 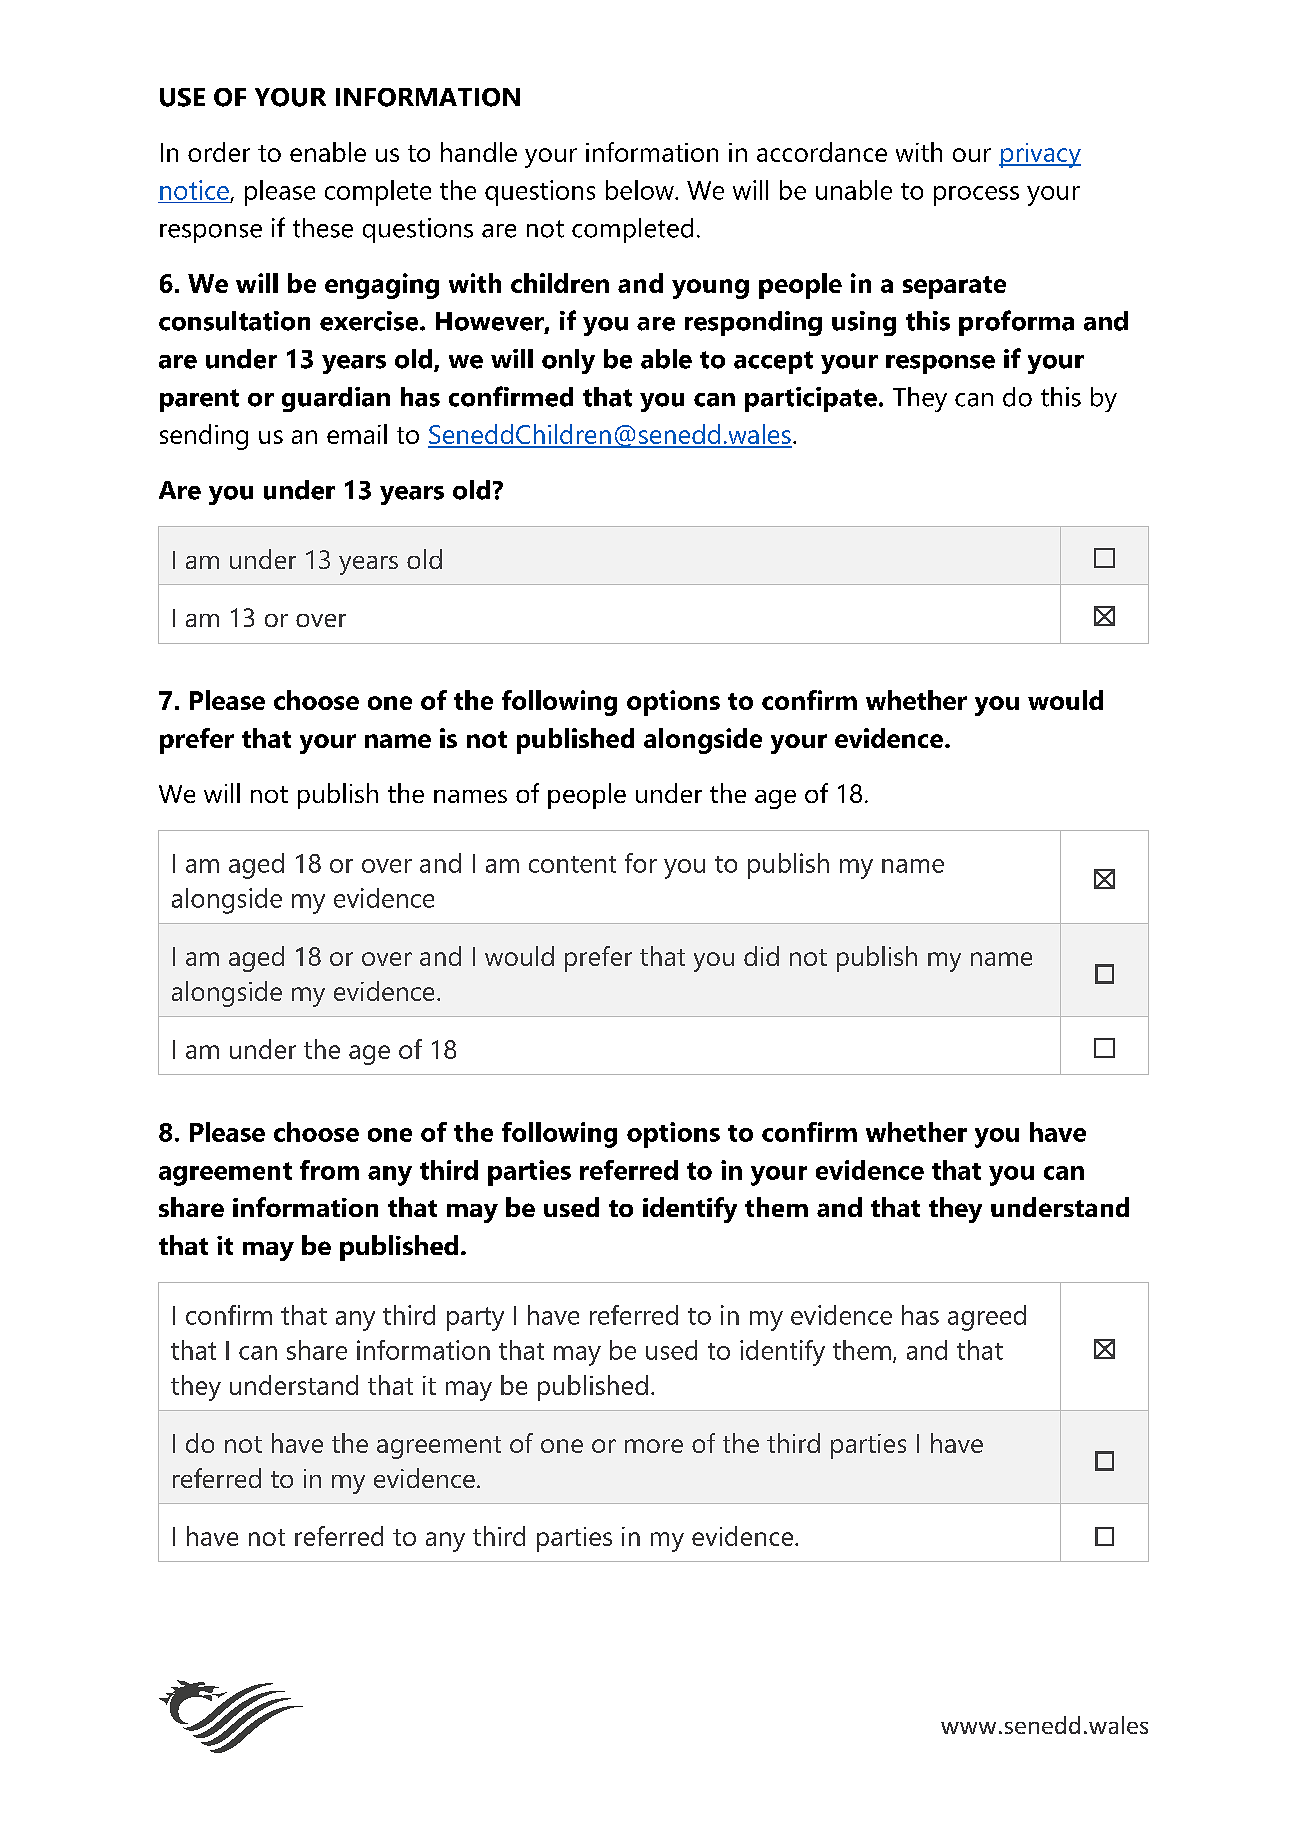 What do you see at coordinates (761, 956) in the image?
I see `did` at bounding box center [761, 956].
